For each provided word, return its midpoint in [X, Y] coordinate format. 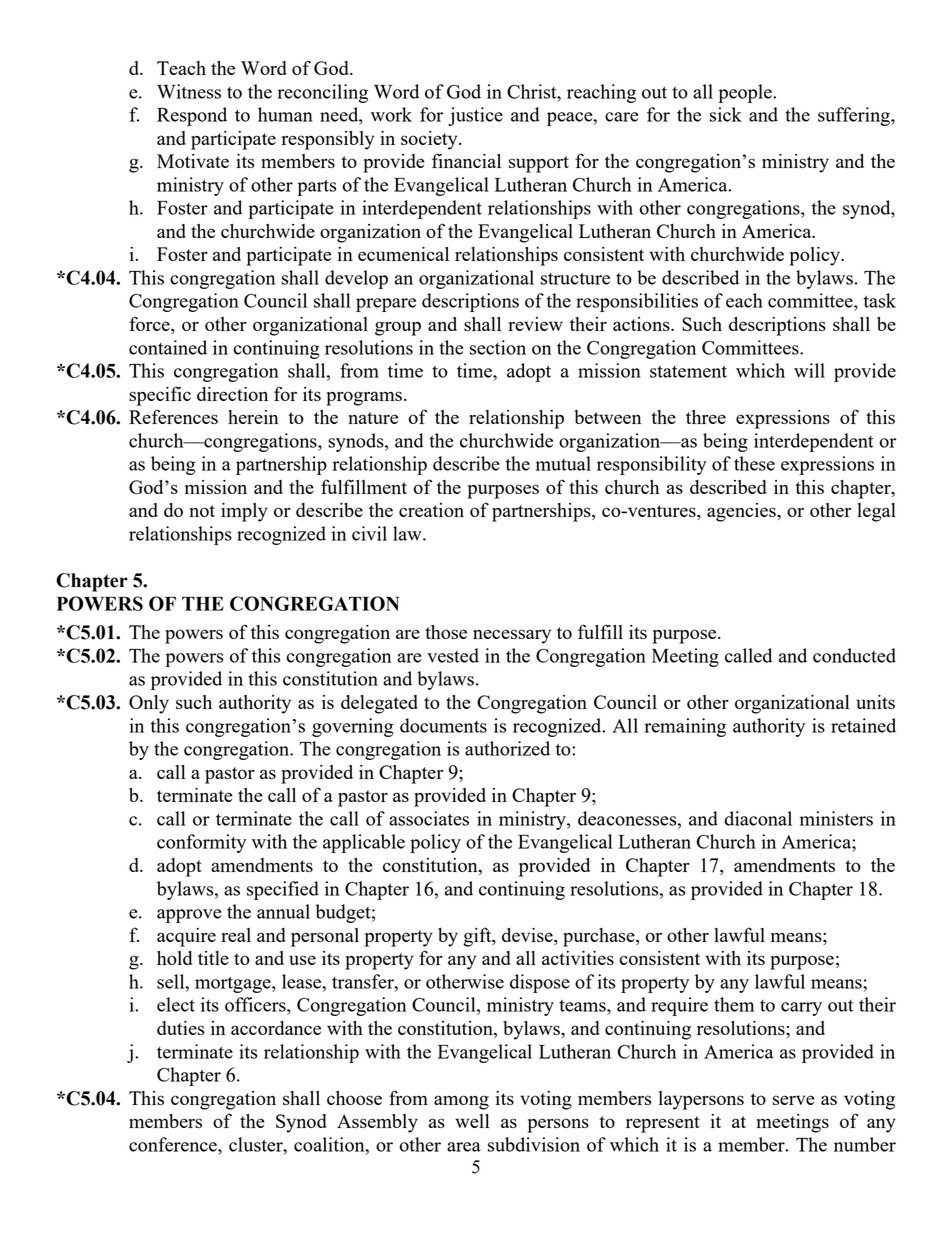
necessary [512, 636]
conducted [854, 655]
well [472, 1121]
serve [794, 1100]
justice [475, 116]
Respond [192, 116]
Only [149, 704]
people [746, 93]
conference [174, 1144]
